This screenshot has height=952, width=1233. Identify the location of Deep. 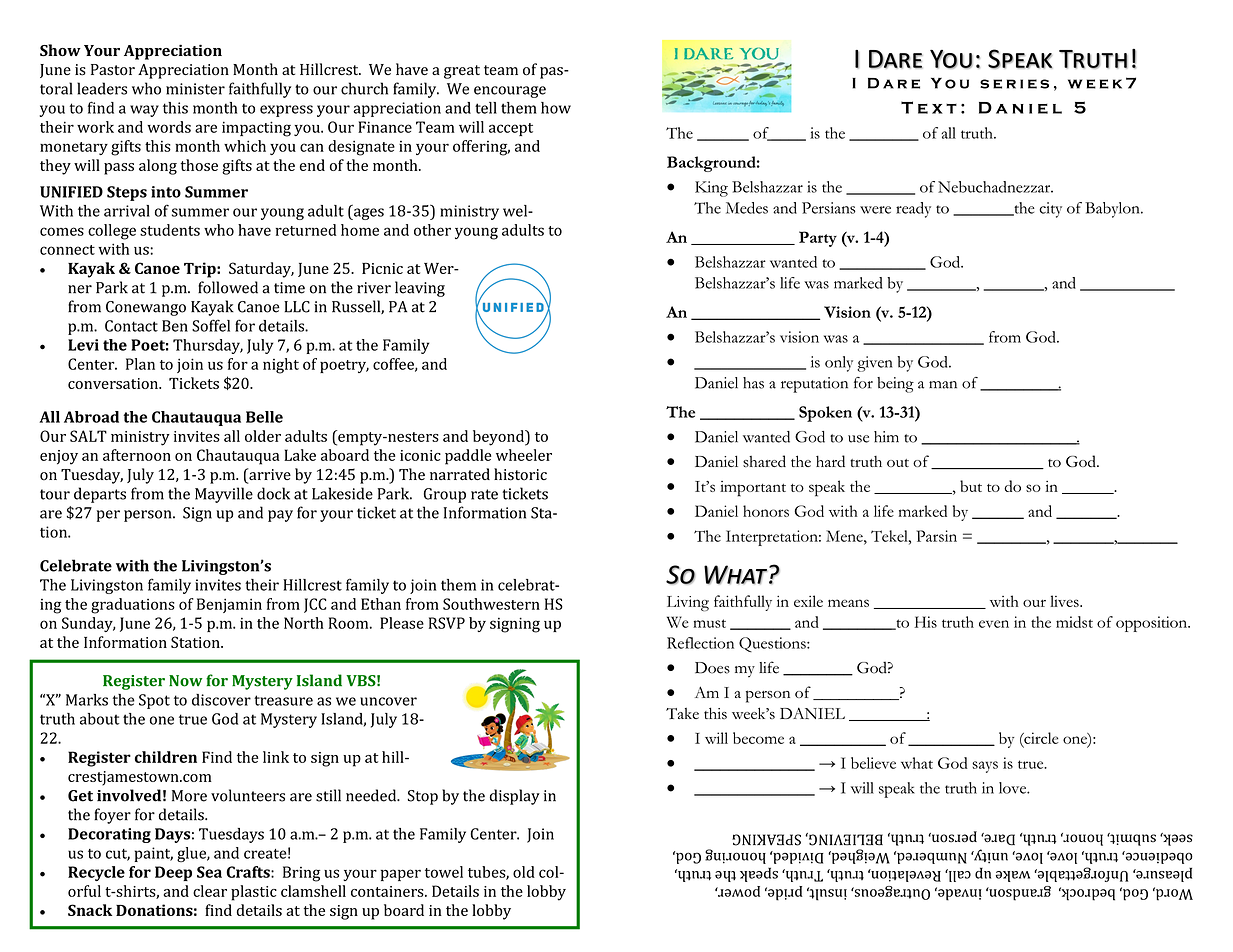
(173, 873).
